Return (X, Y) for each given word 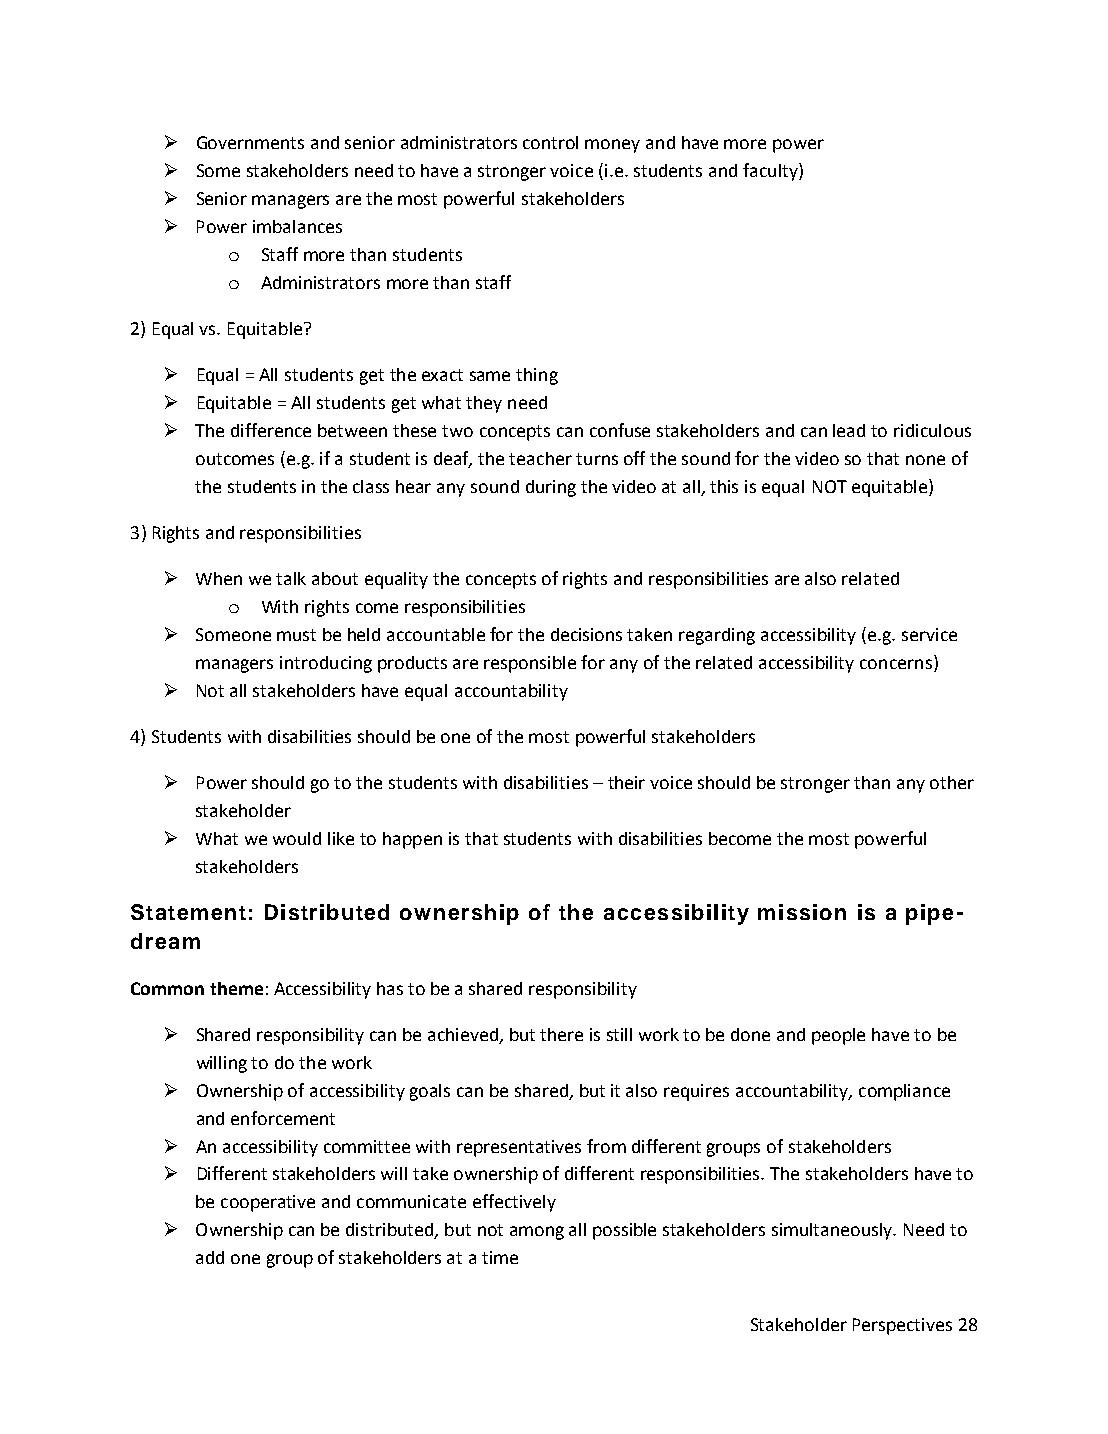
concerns (896, 664)
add (210, 1257)
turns (597, 459)
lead (849, 430)
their (626, 782)
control (550, 142)
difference (271, 430)
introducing (326, 664)
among (537, 1233)
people (838, 1036)
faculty (771, 172)
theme (236, 988)
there (561, 1034)
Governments (250, 142)
